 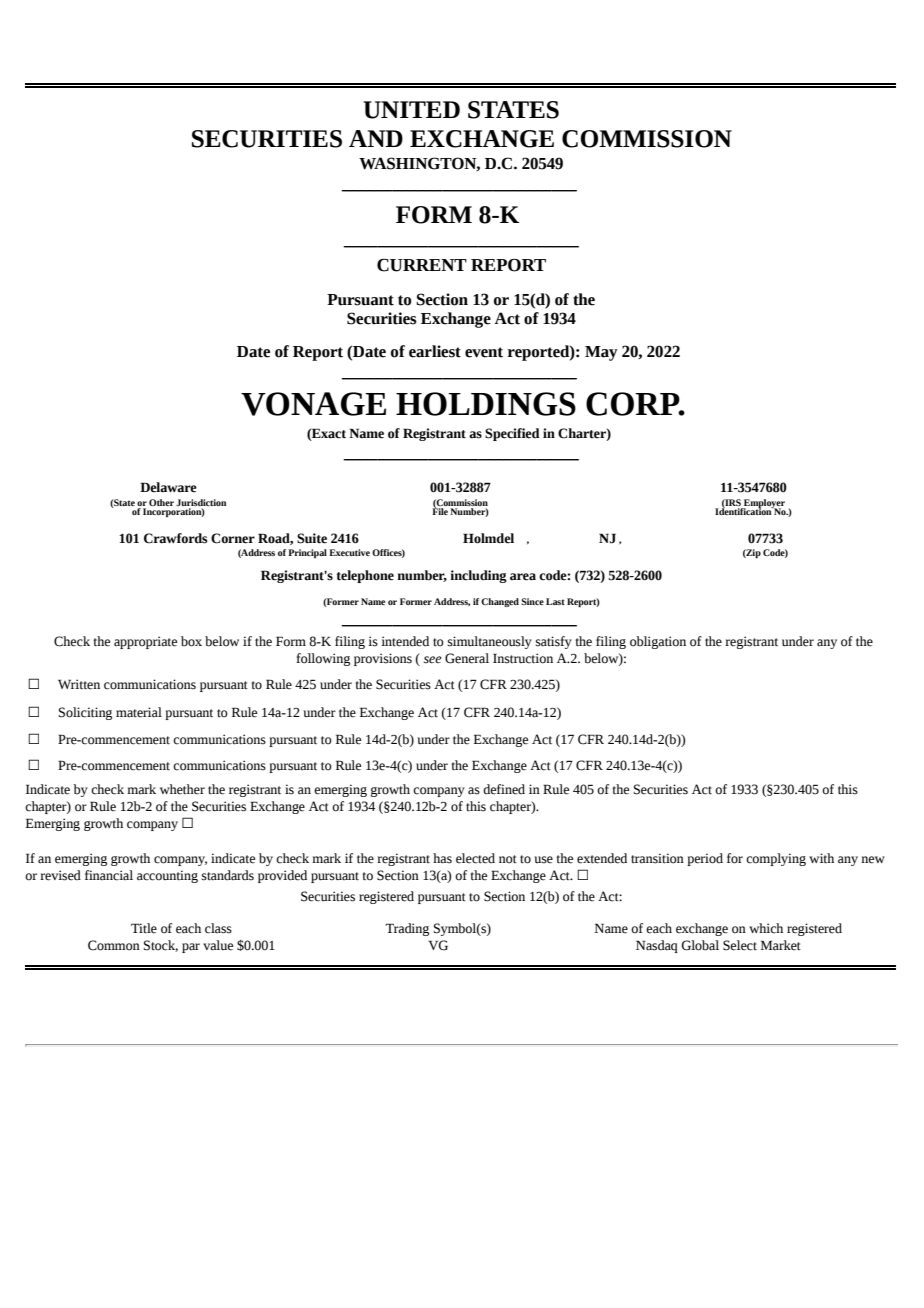 I want to click on UNITED, so click(x=411, y=110).
